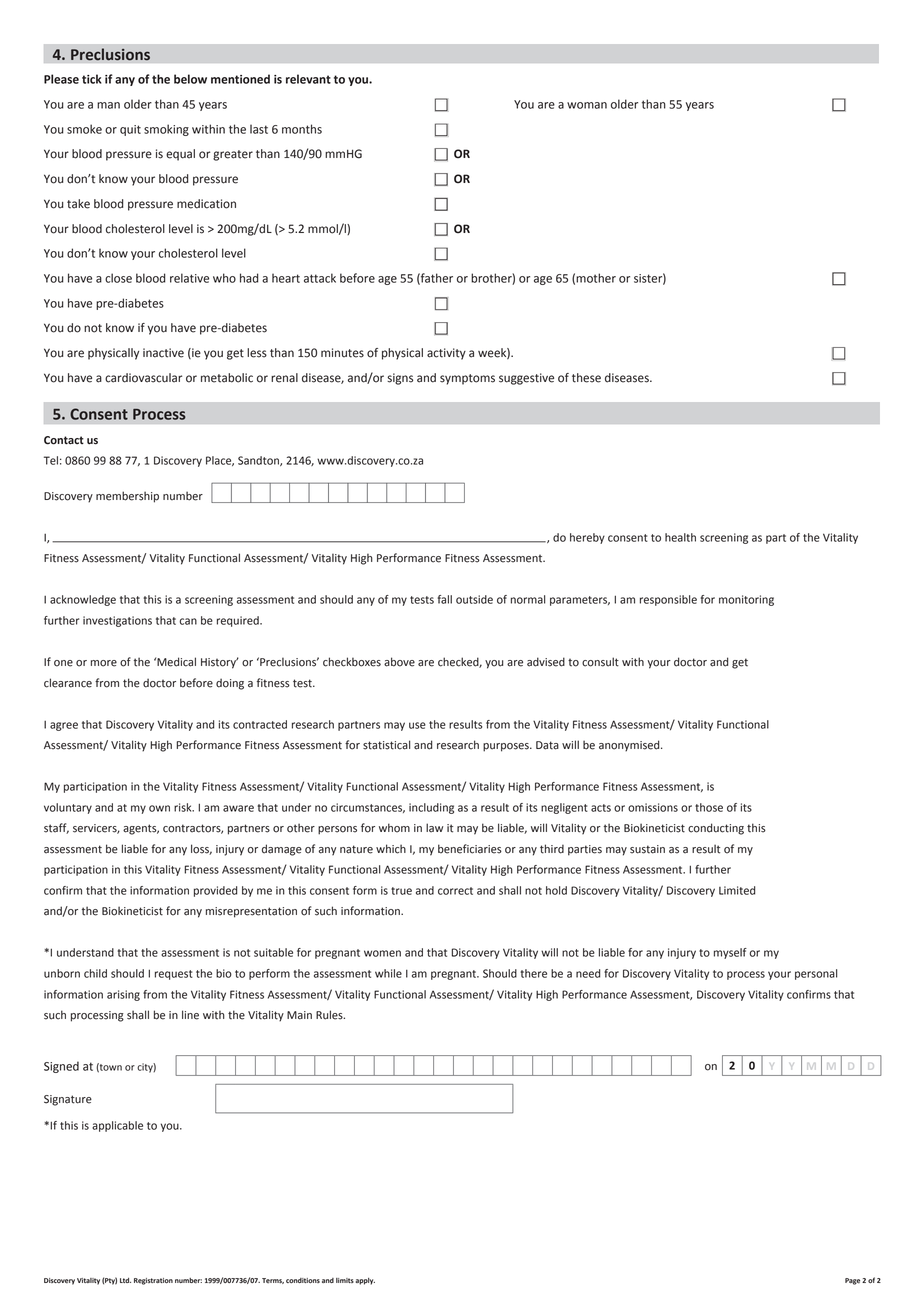 The image size is (924, 1308). Describe the element at coordinates (586, 378) in the document. I see `these` at that location.
